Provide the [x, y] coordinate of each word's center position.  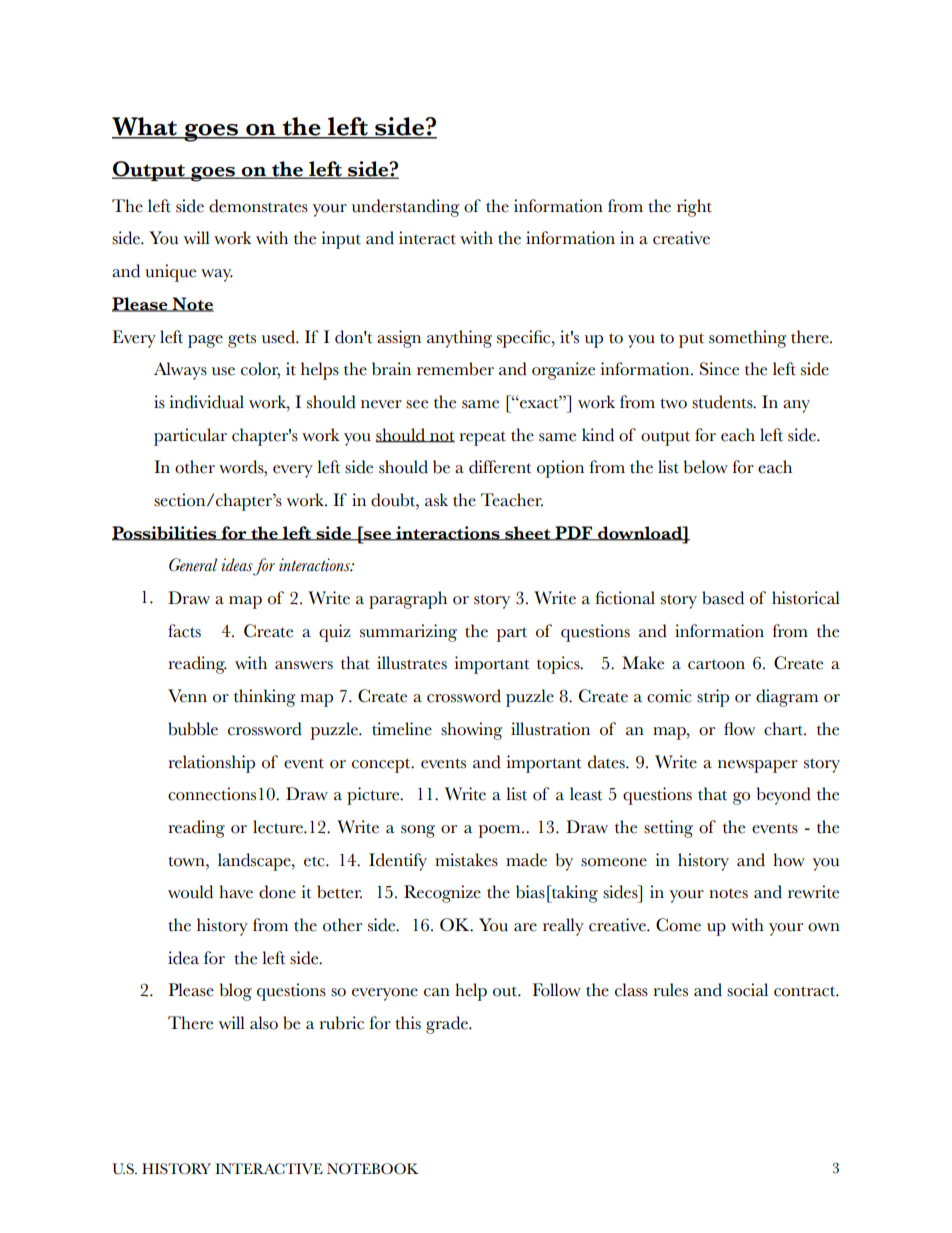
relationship [211, 764]
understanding [405, 208]
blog [236, 992]
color [260, 370]
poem [501, 831]
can [437, 992]
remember [455, 369]
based [723, 598]
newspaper [758, 766]
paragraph [408, 600]
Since [719, 369]
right [694, 208]
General [193, 565]
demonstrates [258, 206]
